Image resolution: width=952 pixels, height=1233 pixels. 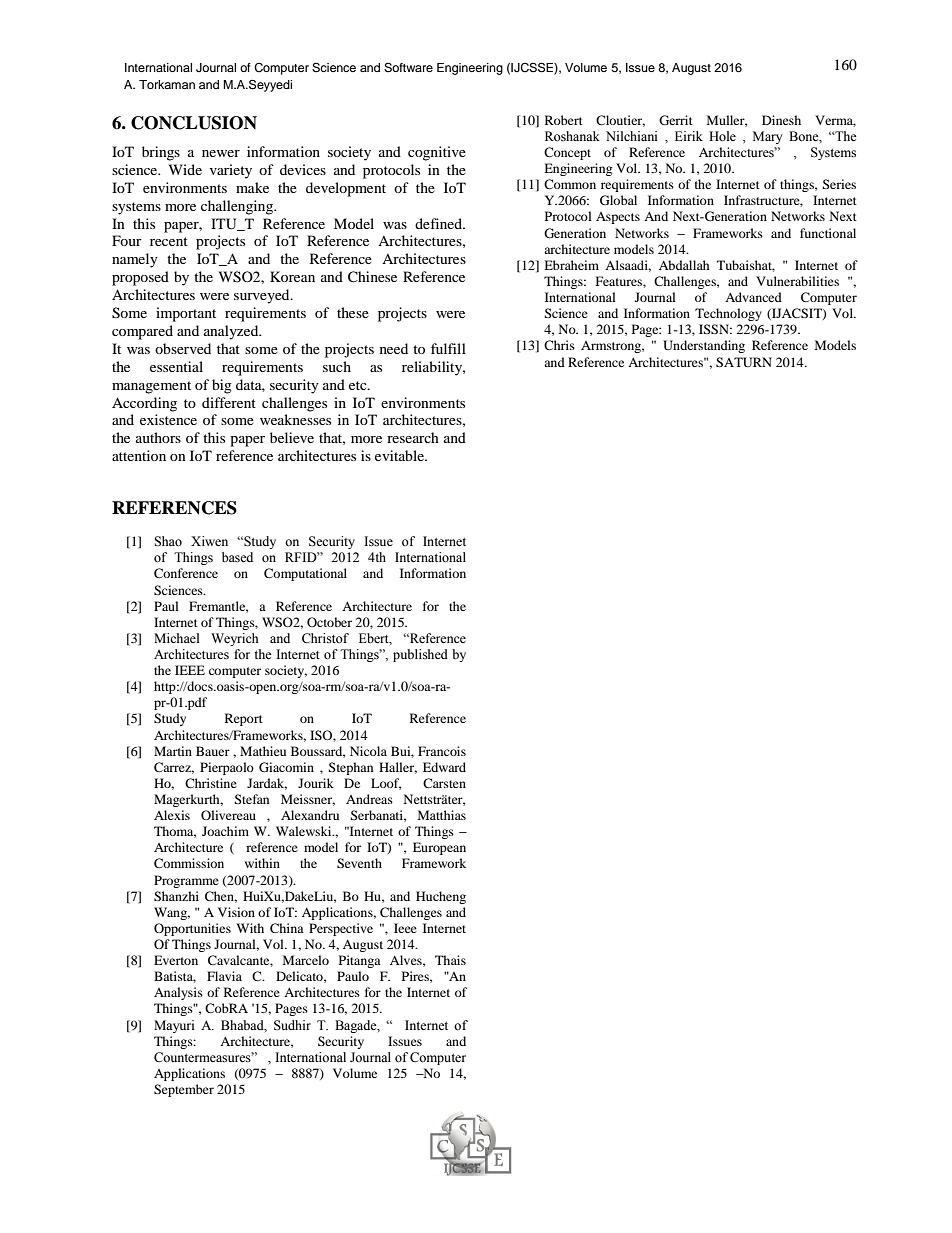 I want to click on Francois, so click(x=442, y=751).
